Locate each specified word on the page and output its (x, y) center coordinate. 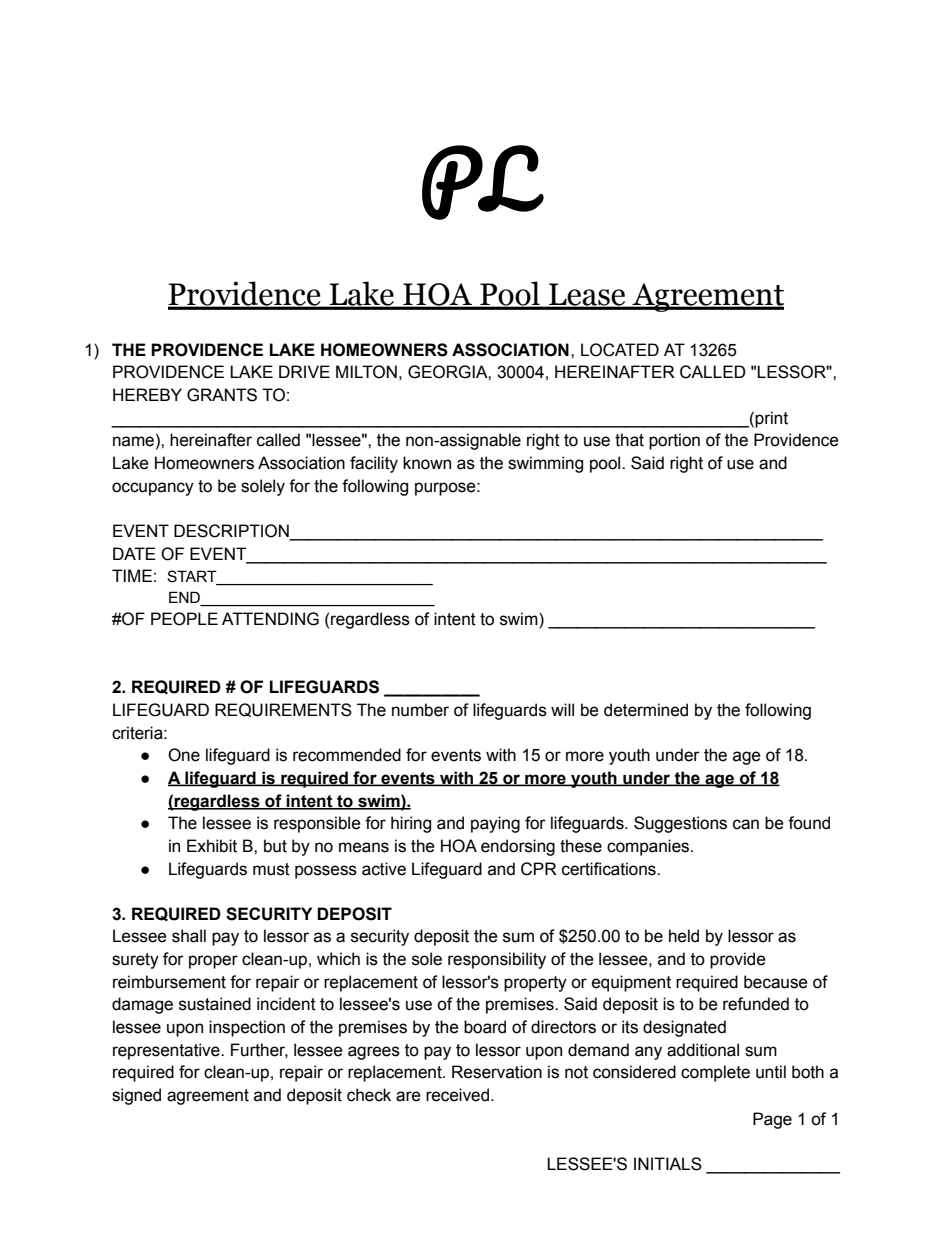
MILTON (366, 372)
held (684, 936)
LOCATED (620, 350)
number (420, 710)
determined (646, 710)
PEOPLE (184, 619)
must (271, 869)
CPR (539, 869)
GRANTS (222, 395)
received (459, 1095)
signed (136, 1096)
